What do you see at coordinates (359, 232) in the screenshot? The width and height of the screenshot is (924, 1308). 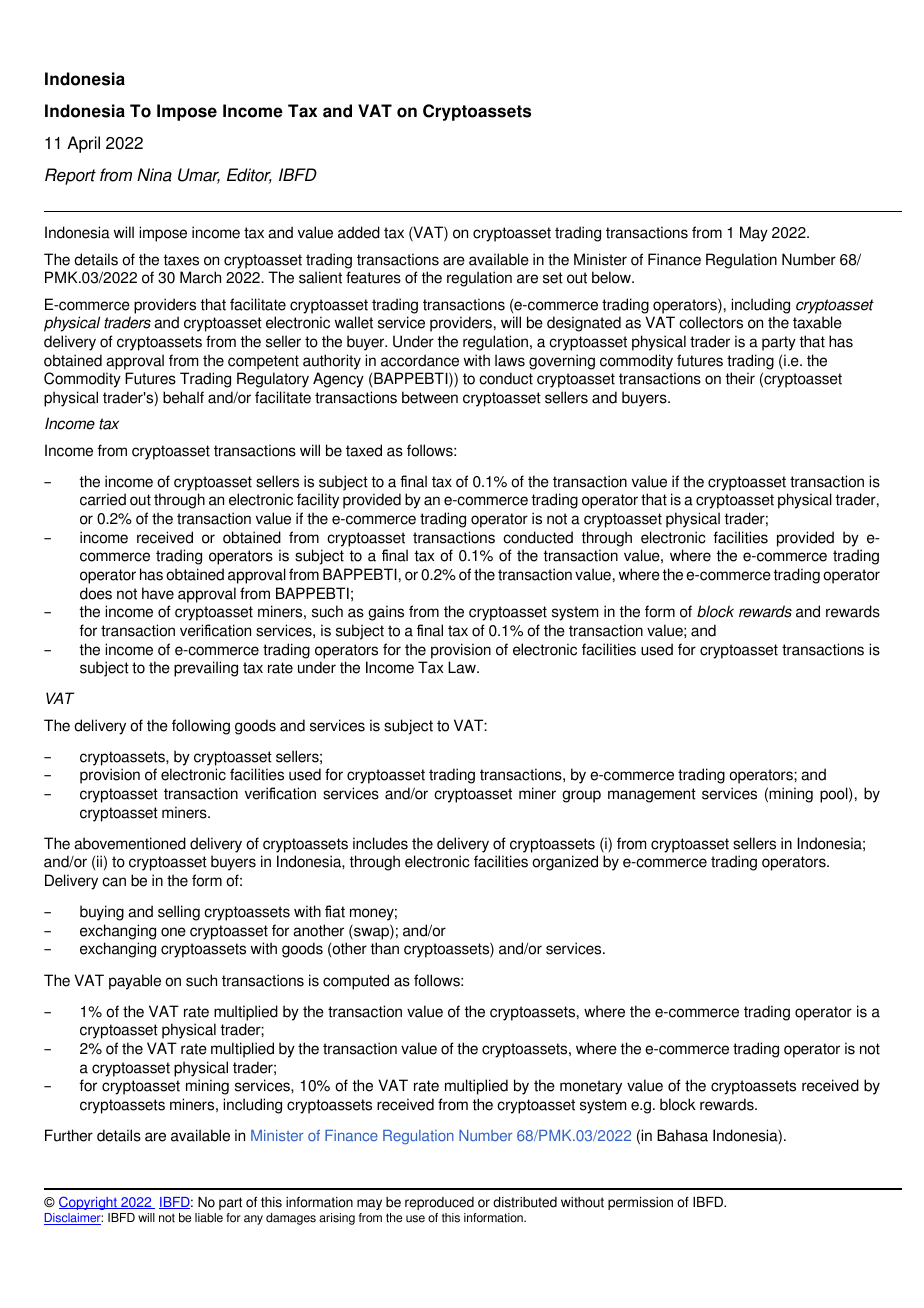 I see `added` at bounding box center [359, 232].
